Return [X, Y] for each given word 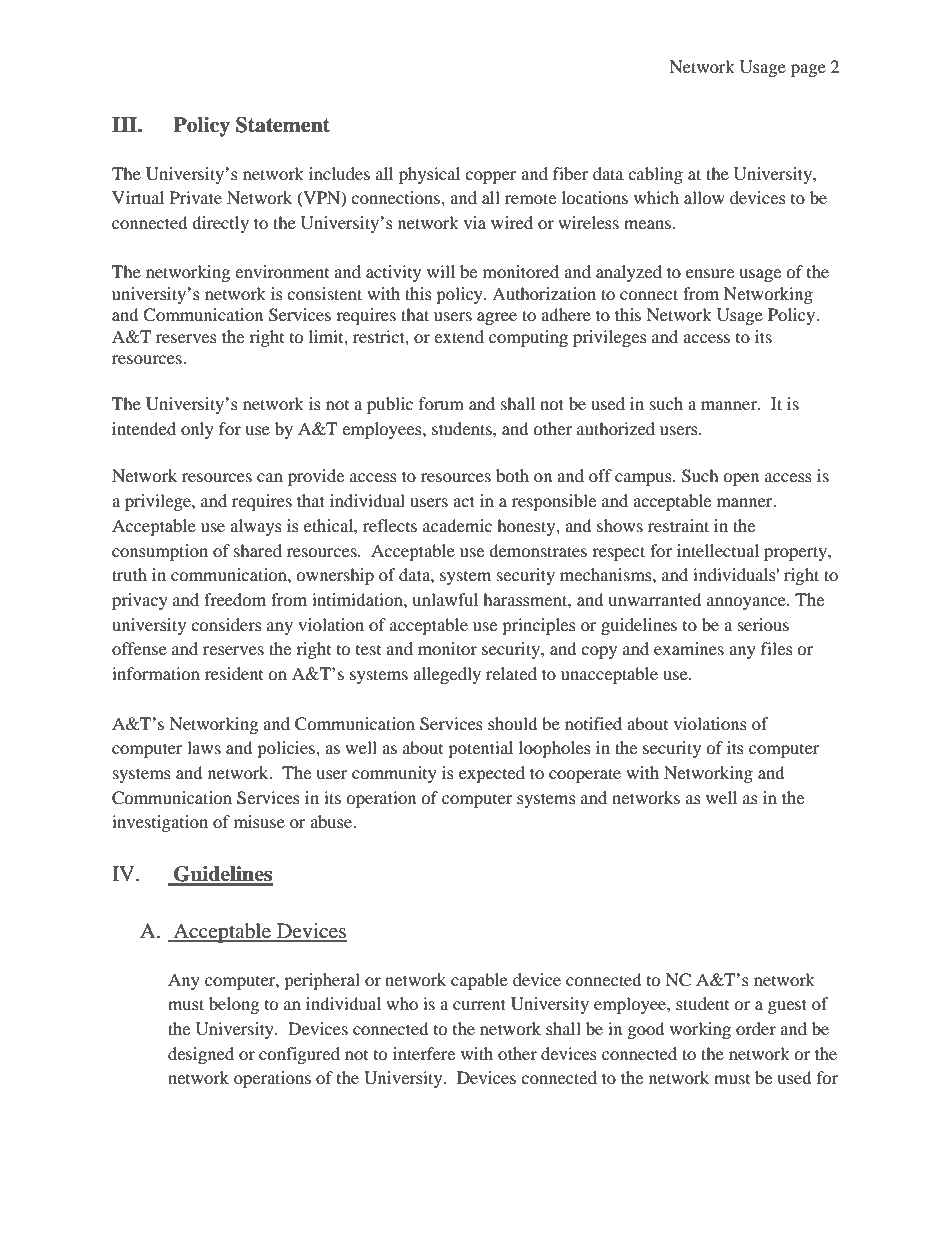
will [441, 271]
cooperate [585, 775]
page [808, 70]
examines [689, 648]
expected [492, 774]
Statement [283, 125]
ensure [710, 273]
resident [234, 673]
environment [282, 271]
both [512, 475]
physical [429, 175]
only [197, 430]
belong [234, 1005]
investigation [160, 823]
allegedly [447, 675]
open [741, 479]
